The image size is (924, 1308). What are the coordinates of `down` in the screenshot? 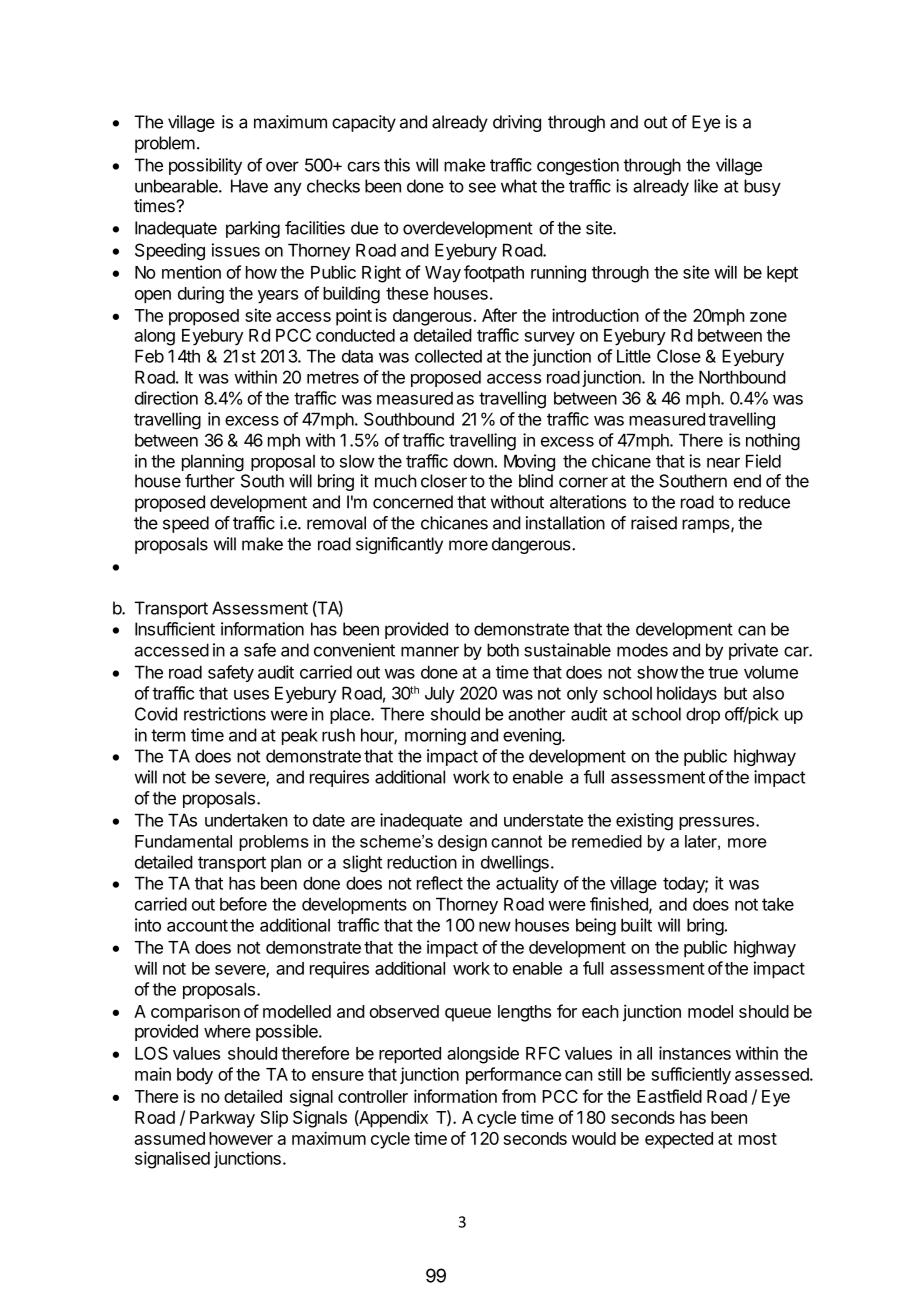 It's located at (474, 461).
